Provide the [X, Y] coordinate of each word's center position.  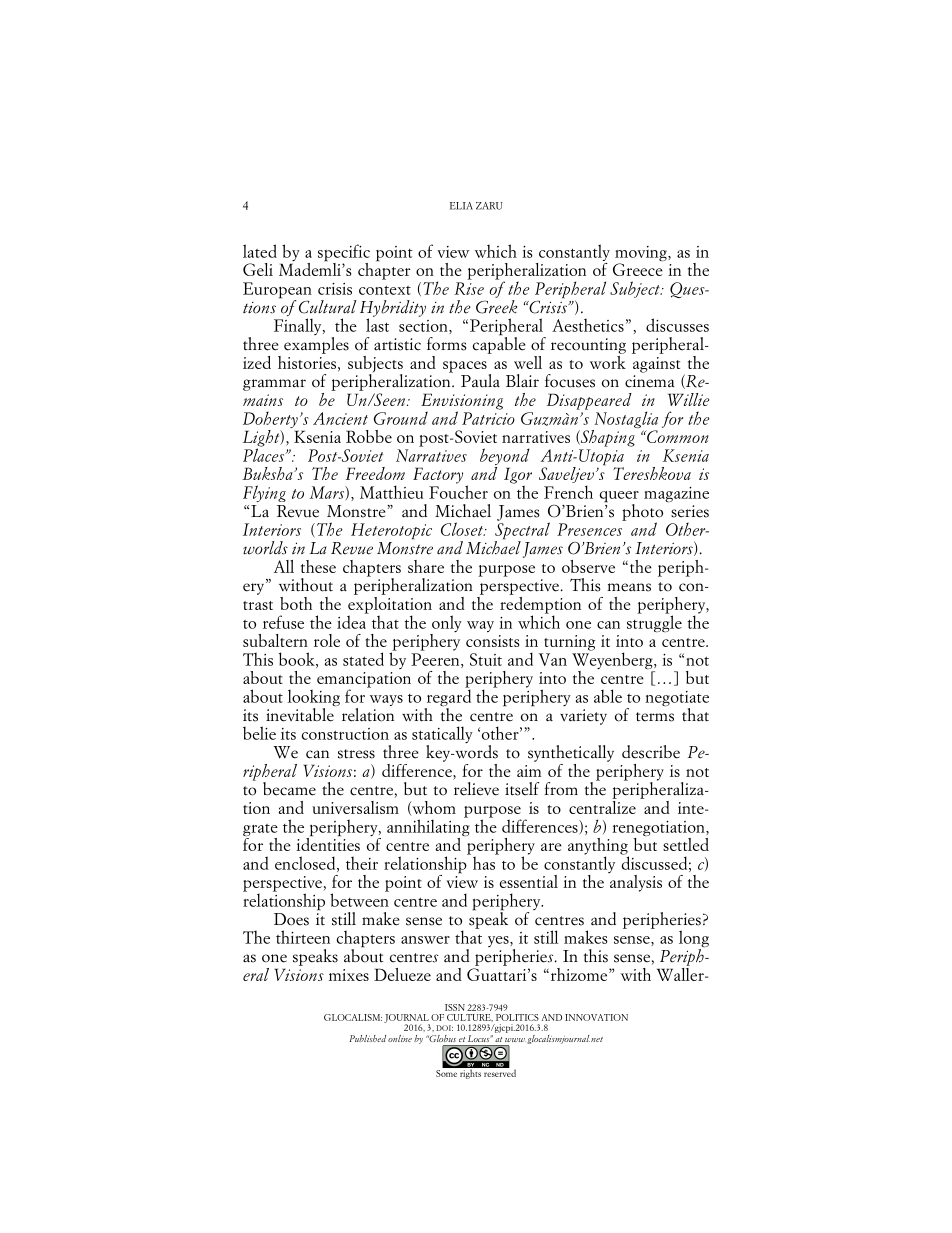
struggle [654, 623]
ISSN [455, 1007]
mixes [349, 975]
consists [492, 641]
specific [344, 254]
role [327, 640]
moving [642, 255]
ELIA [461, 206]
